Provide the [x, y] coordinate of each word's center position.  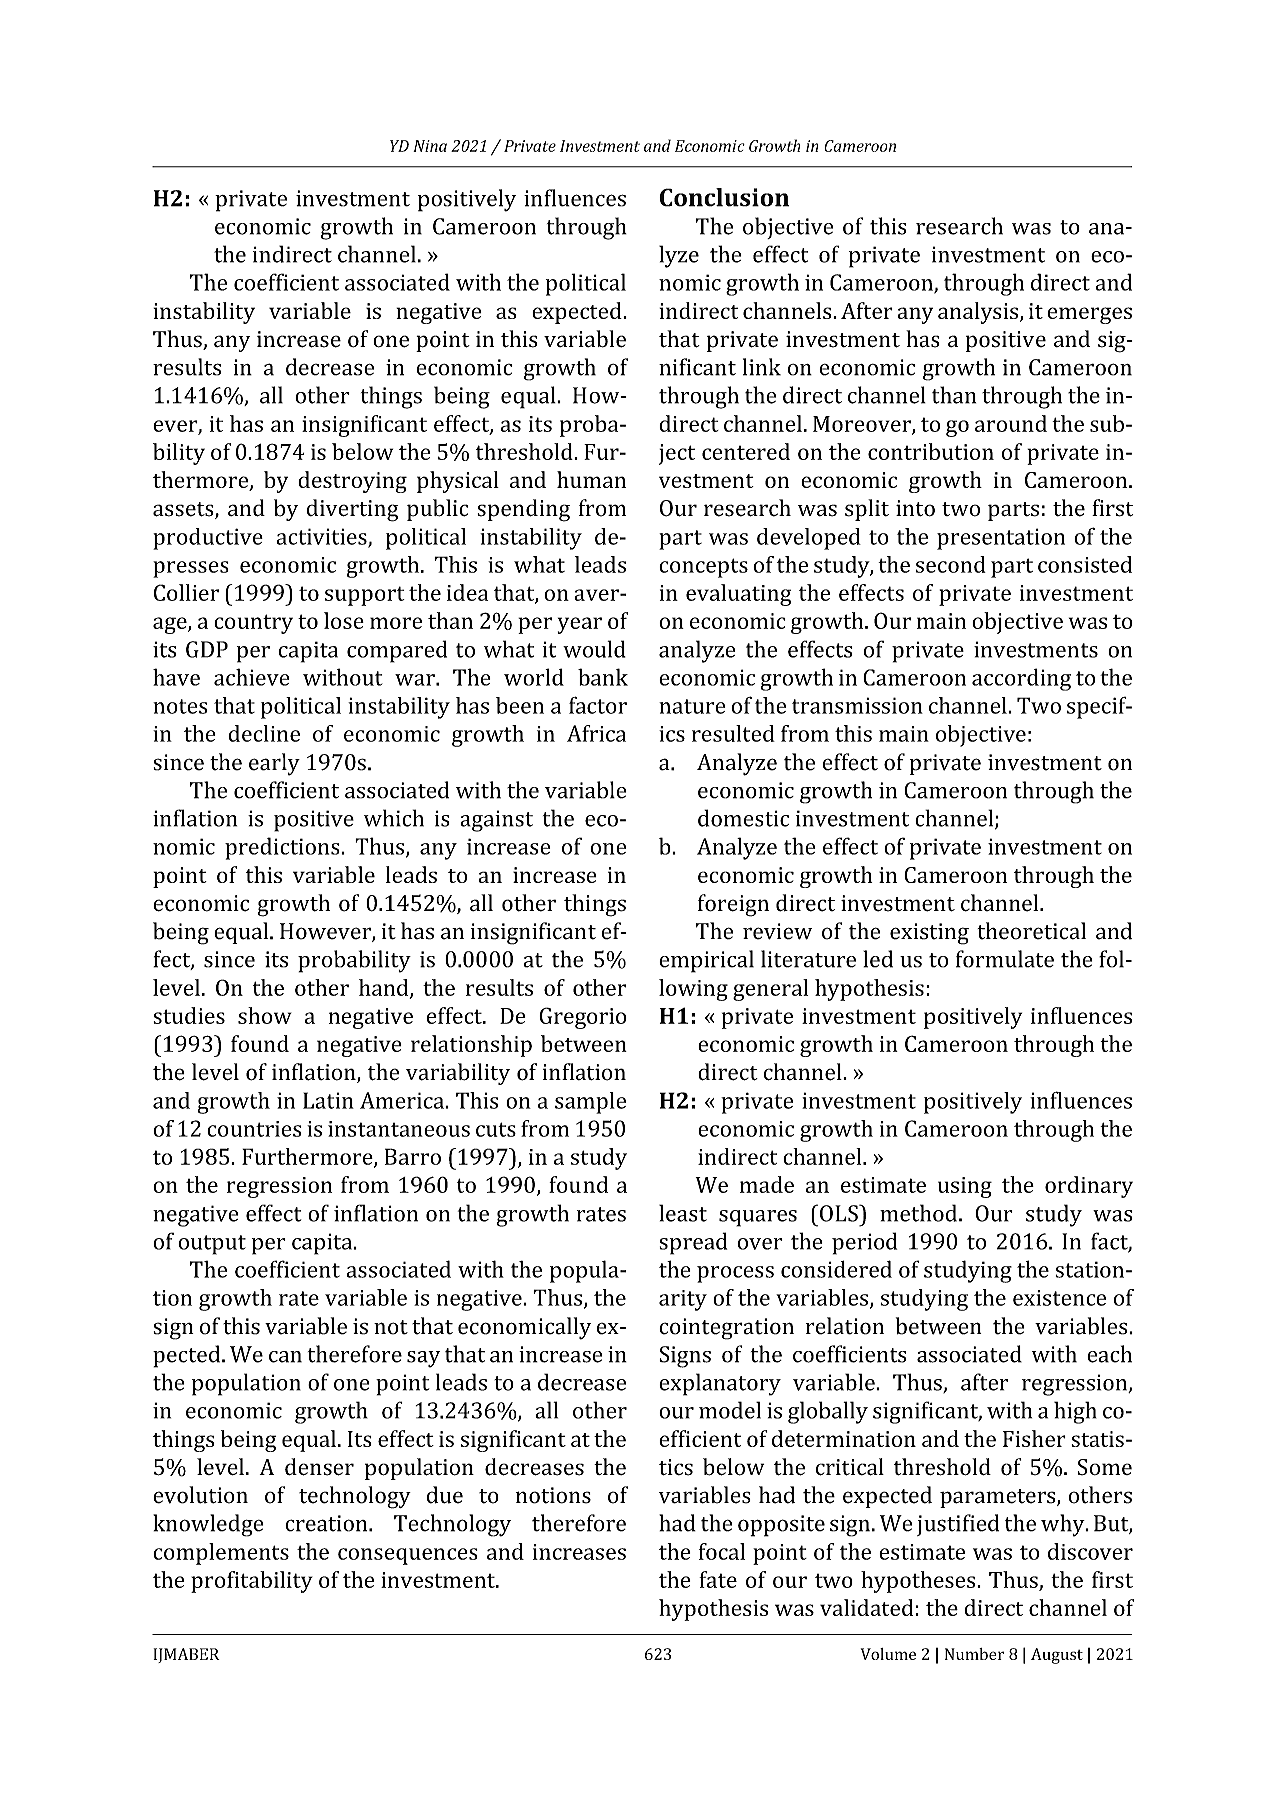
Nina [430, 146]
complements [221, 1554]
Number [974, 1654]
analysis [979, 313]
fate [718, 1579]
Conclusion [724, 197]
